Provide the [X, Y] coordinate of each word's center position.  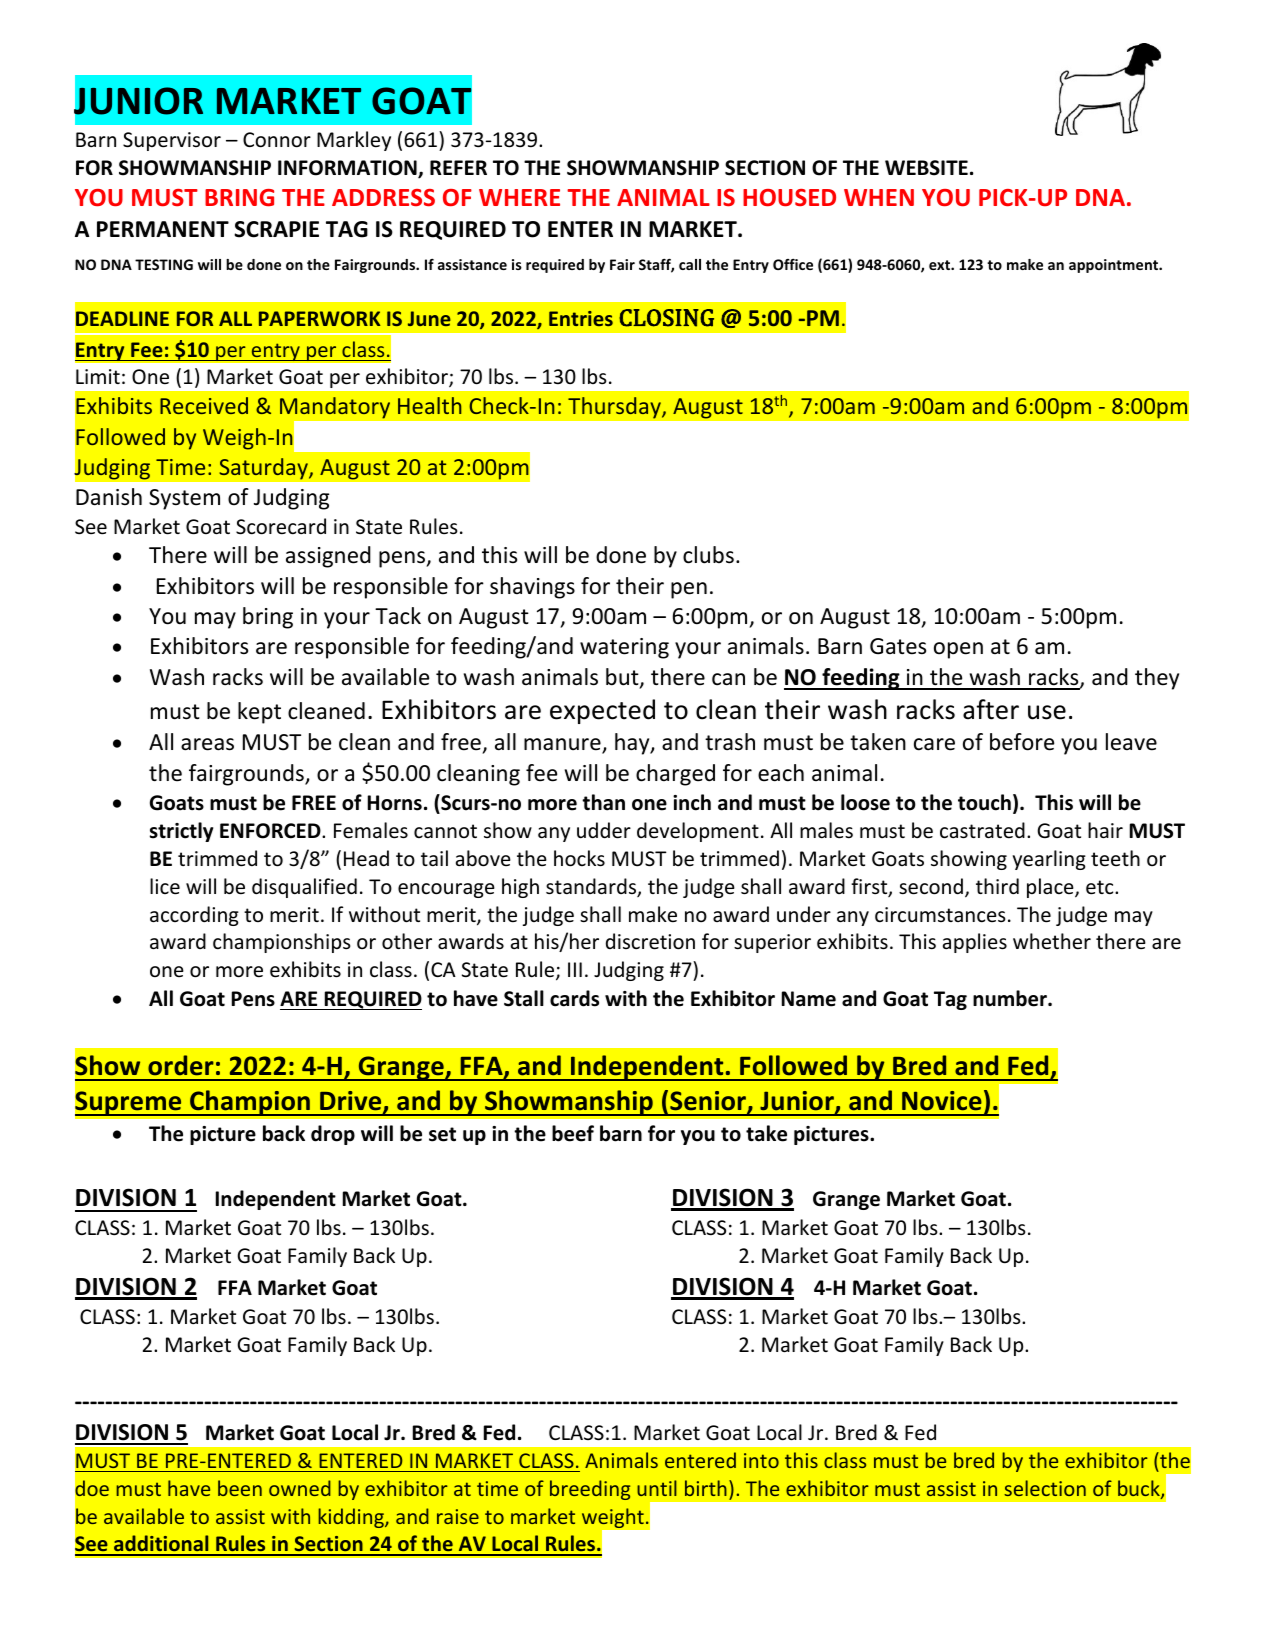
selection [1045, 1488]
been [240, 1488]
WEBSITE [926, 168]
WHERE [519, 197]
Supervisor [172, 141]
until [657, 1488]
